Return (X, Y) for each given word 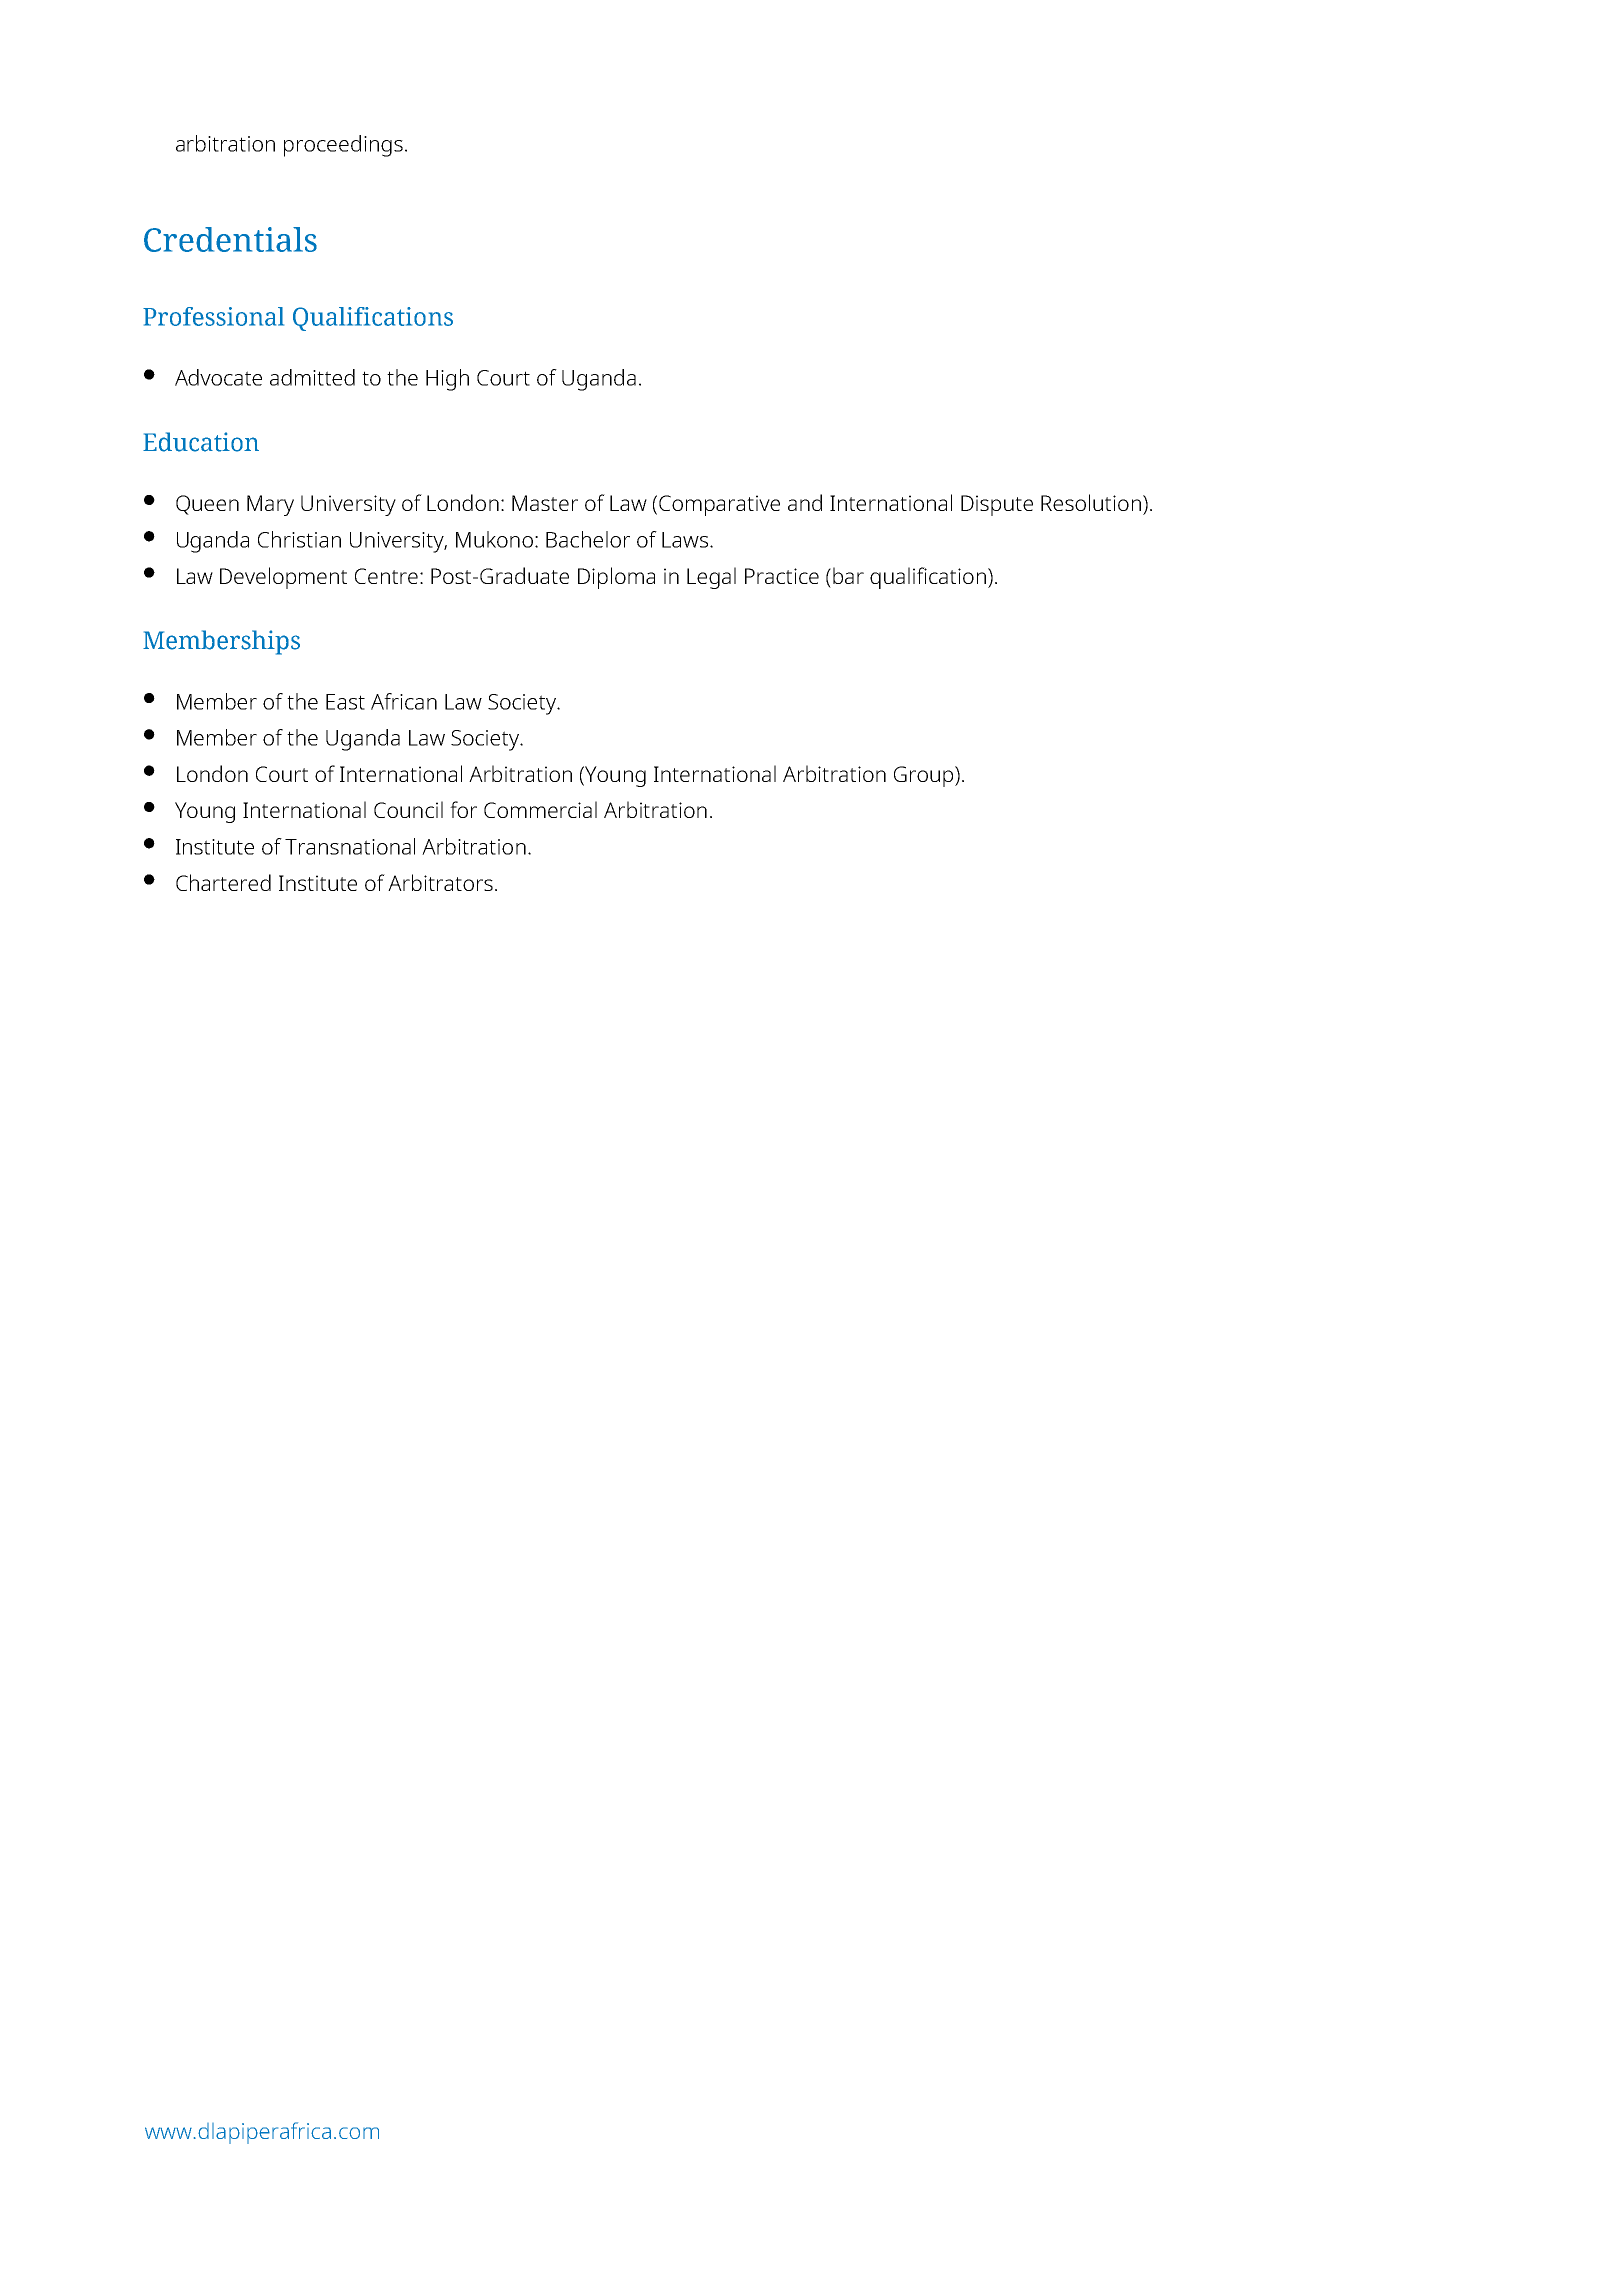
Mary (270, 505)
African (404, 701)
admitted (312, 377)
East (345, 702)
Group (925, 776)
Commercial (540, 809)
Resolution (1091, 502)
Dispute (997, 505)
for (463, 809)
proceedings (343, 146)
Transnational (350, 846)
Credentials (230, 239)
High (447, 380)
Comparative (719, 505)
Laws (685, 540)
